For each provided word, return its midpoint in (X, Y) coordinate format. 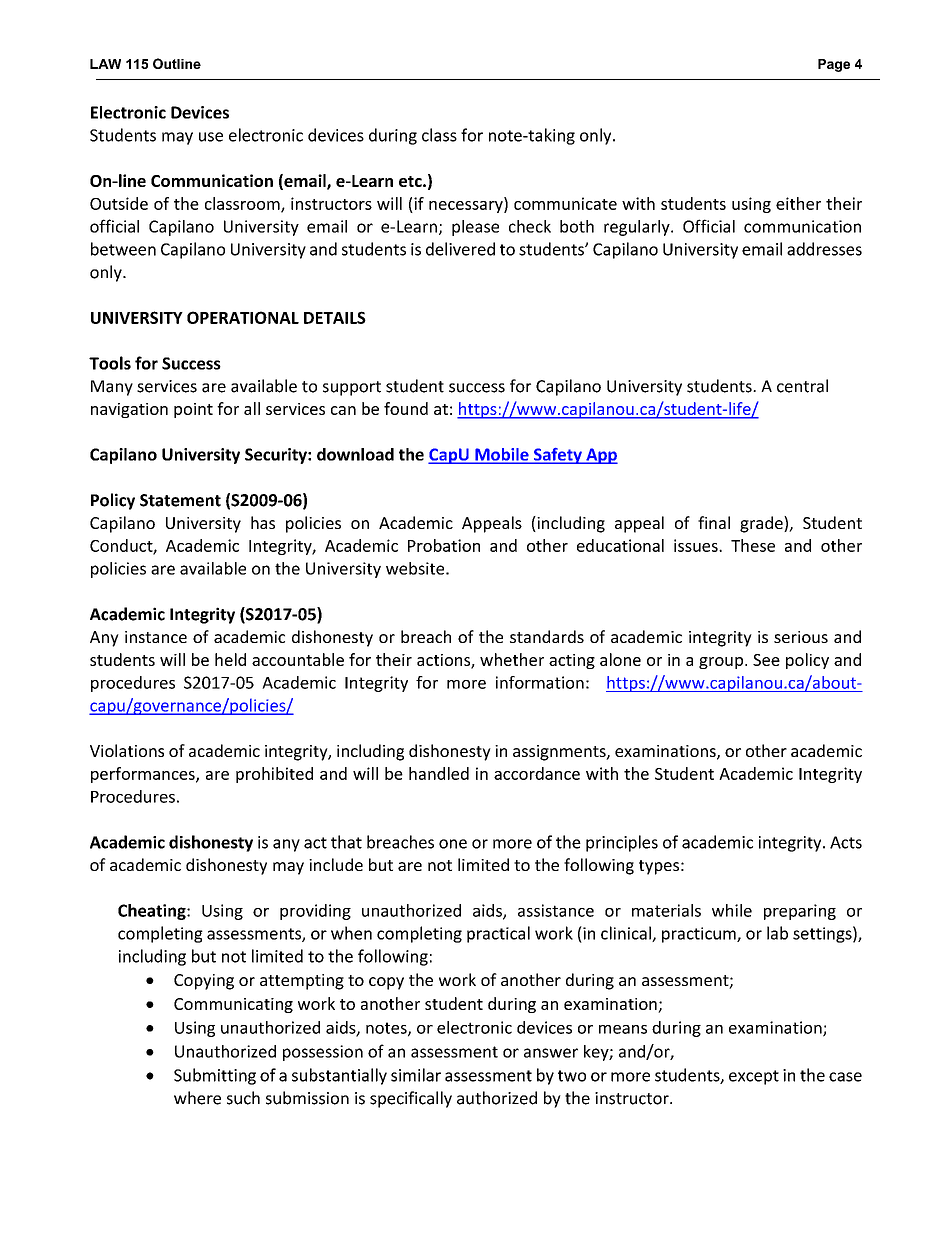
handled (439, 773)
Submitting (215, 1076)
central (802, 386)
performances (144, 775)
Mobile (502, 455)
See (766, 660)
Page (834, 65)
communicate (565, 203)
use (211, 137)
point (193, 410)
